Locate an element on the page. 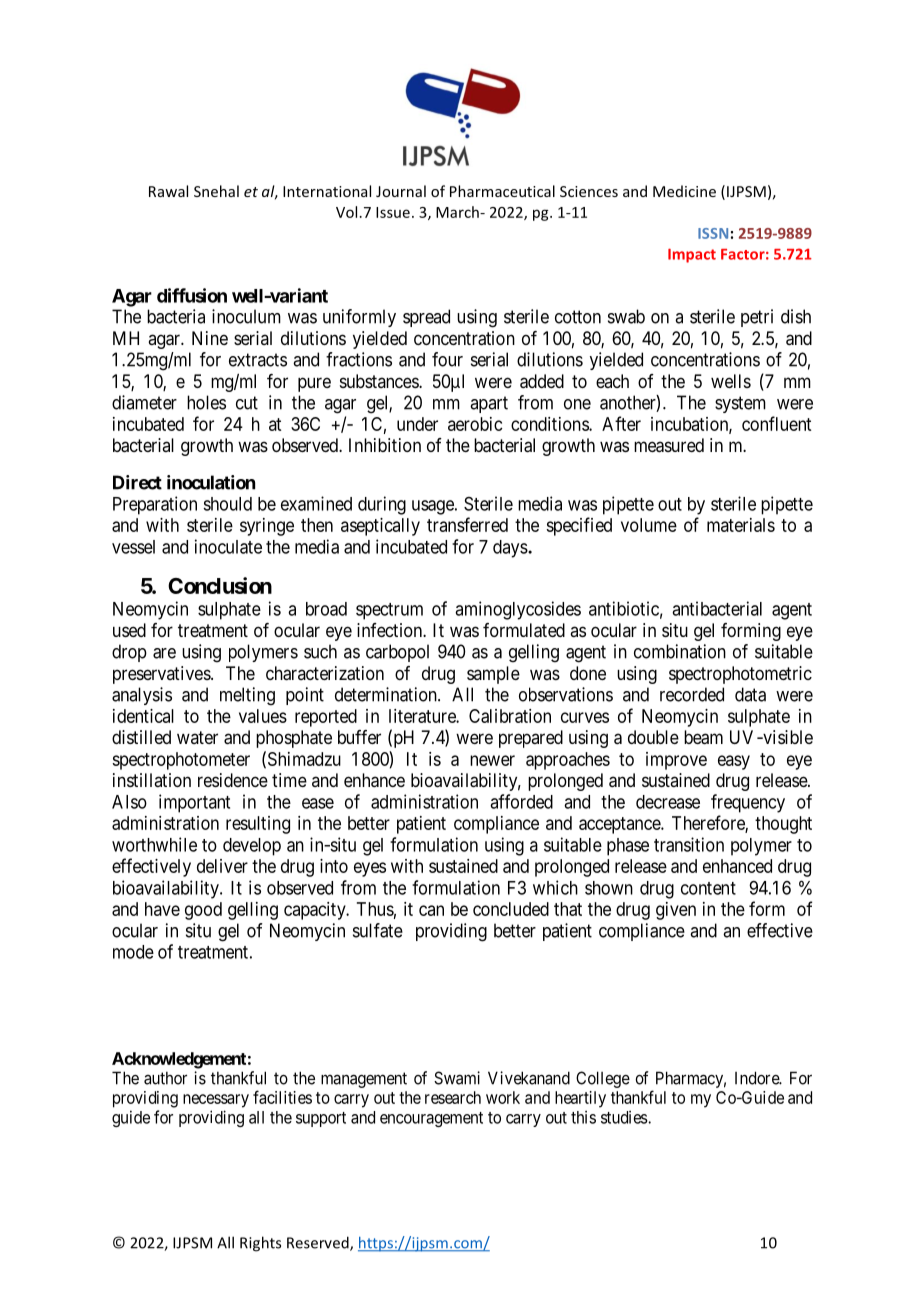  Rights is located at coordinates (260, 1244).
